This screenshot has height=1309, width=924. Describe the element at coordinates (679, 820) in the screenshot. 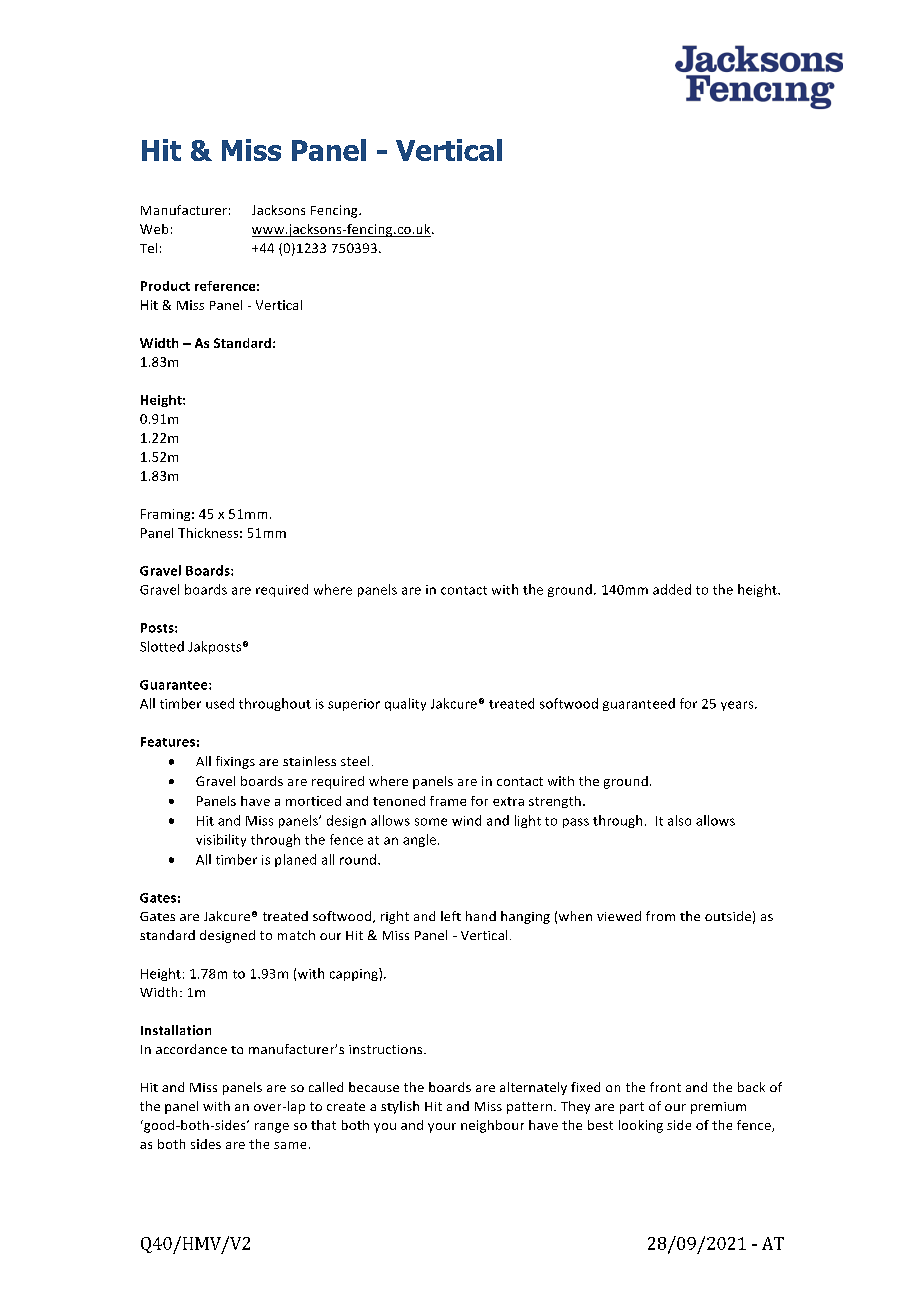

I see `also` at that location.
